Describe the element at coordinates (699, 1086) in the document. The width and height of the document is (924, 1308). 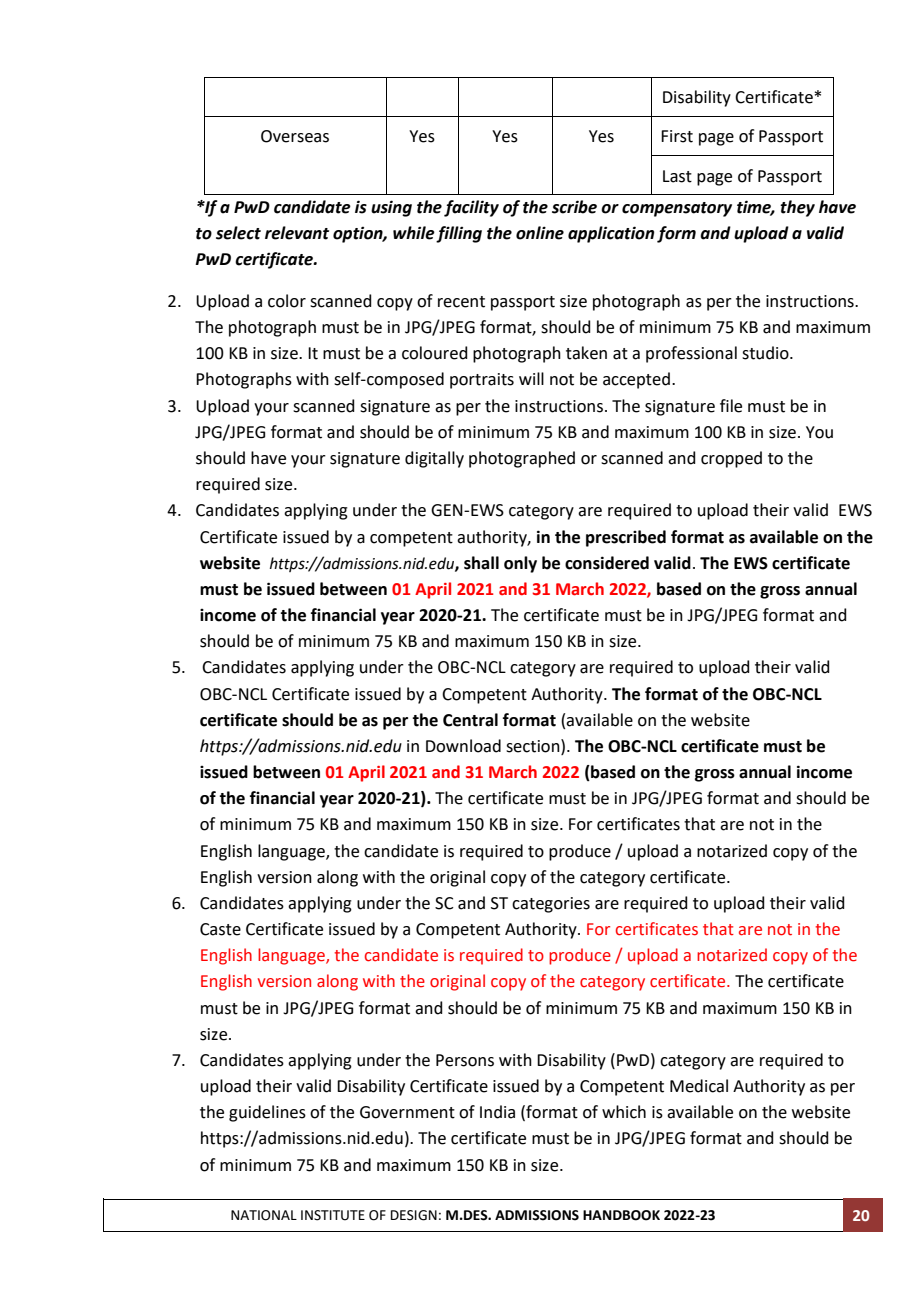
I see `Medical` at that location.
